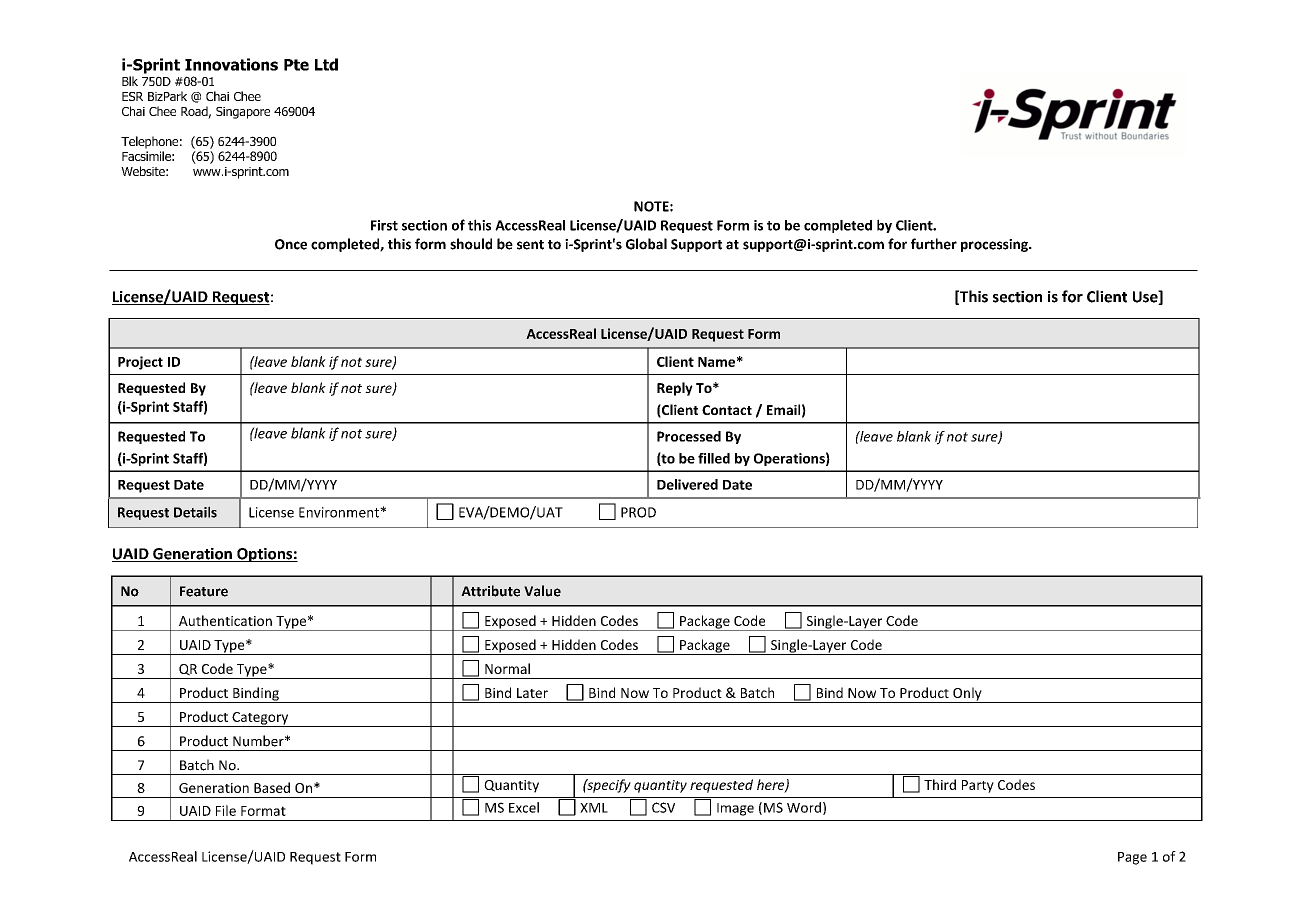 This screenshot has width=1307, height=924. I want to click on Details, so click(195, 512).
